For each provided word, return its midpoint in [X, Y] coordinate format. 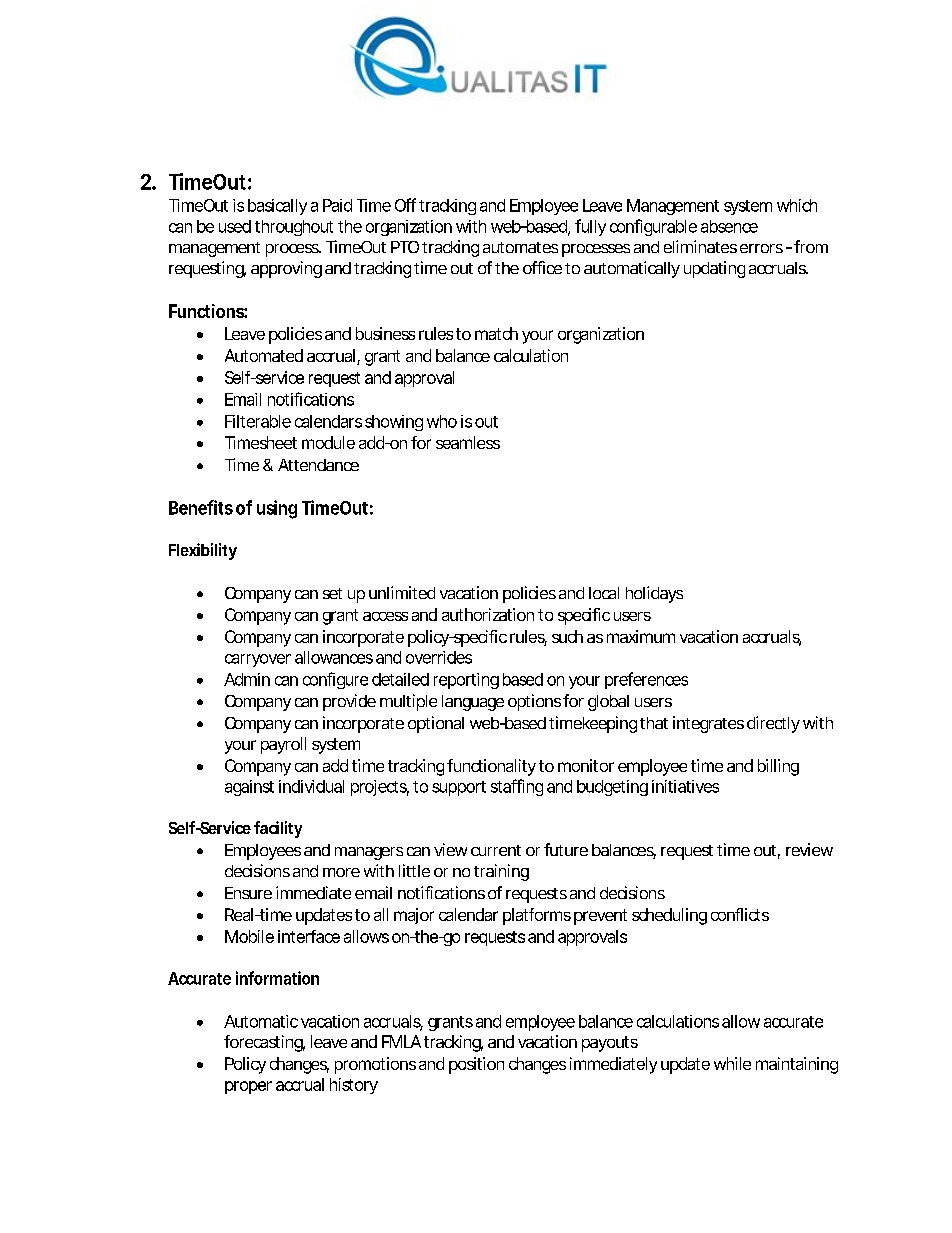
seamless [468, 442]
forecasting [264, 1043]
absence [729, 226]
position [476, 1065]
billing [778, 767]
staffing [517, 787]
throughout [294, 228]
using [277, 509]
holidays [654, 594]
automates [520, 247]
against [249, 788]
